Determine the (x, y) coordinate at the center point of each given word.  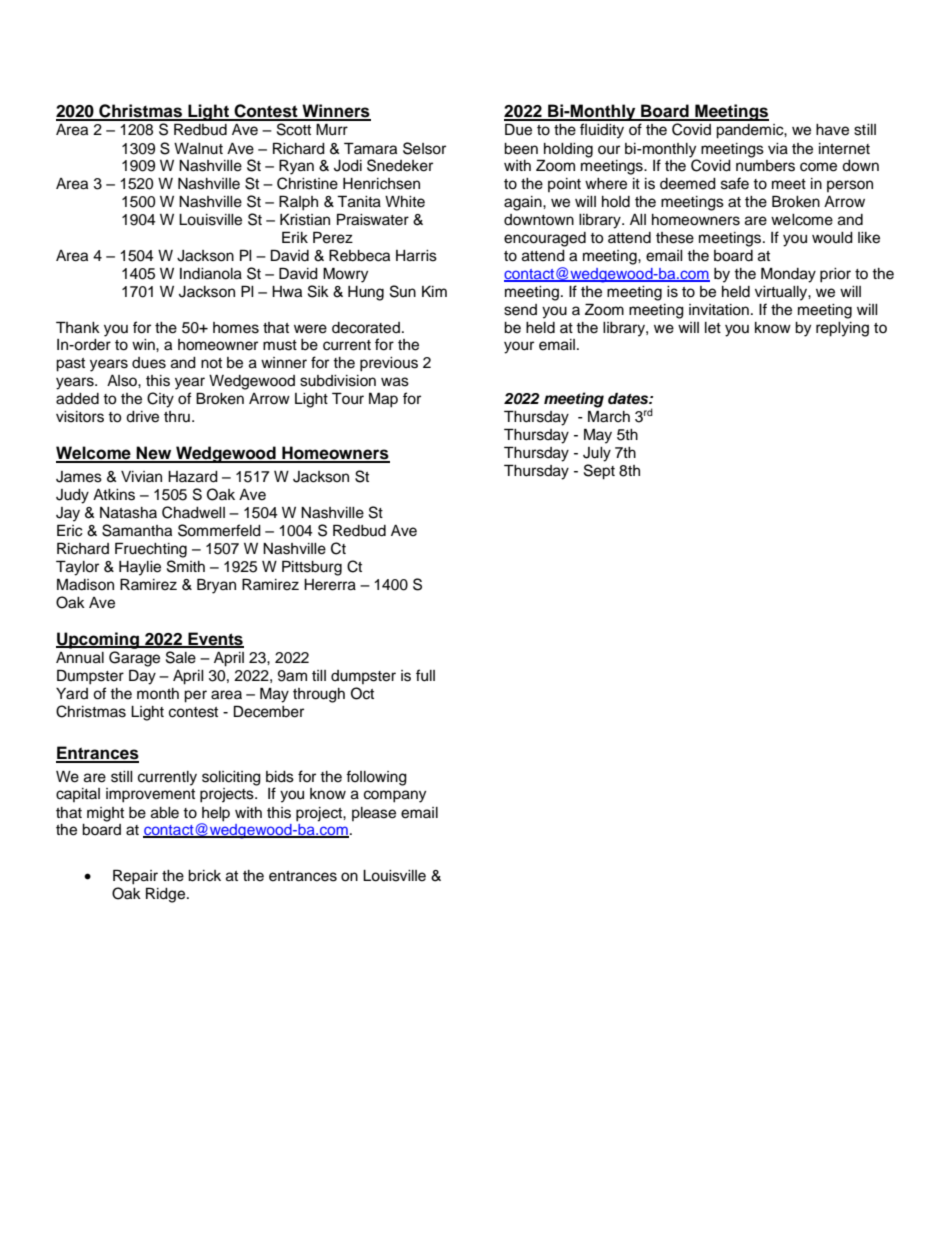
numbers (765, 166)
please (374, 814)
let (713, 328)
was (395, 382)
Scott (294, 129)
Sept (599, 472)
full (425, 675)
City (160, 400)
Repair (135, 877)
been (521, 149)
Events (215, 639)
